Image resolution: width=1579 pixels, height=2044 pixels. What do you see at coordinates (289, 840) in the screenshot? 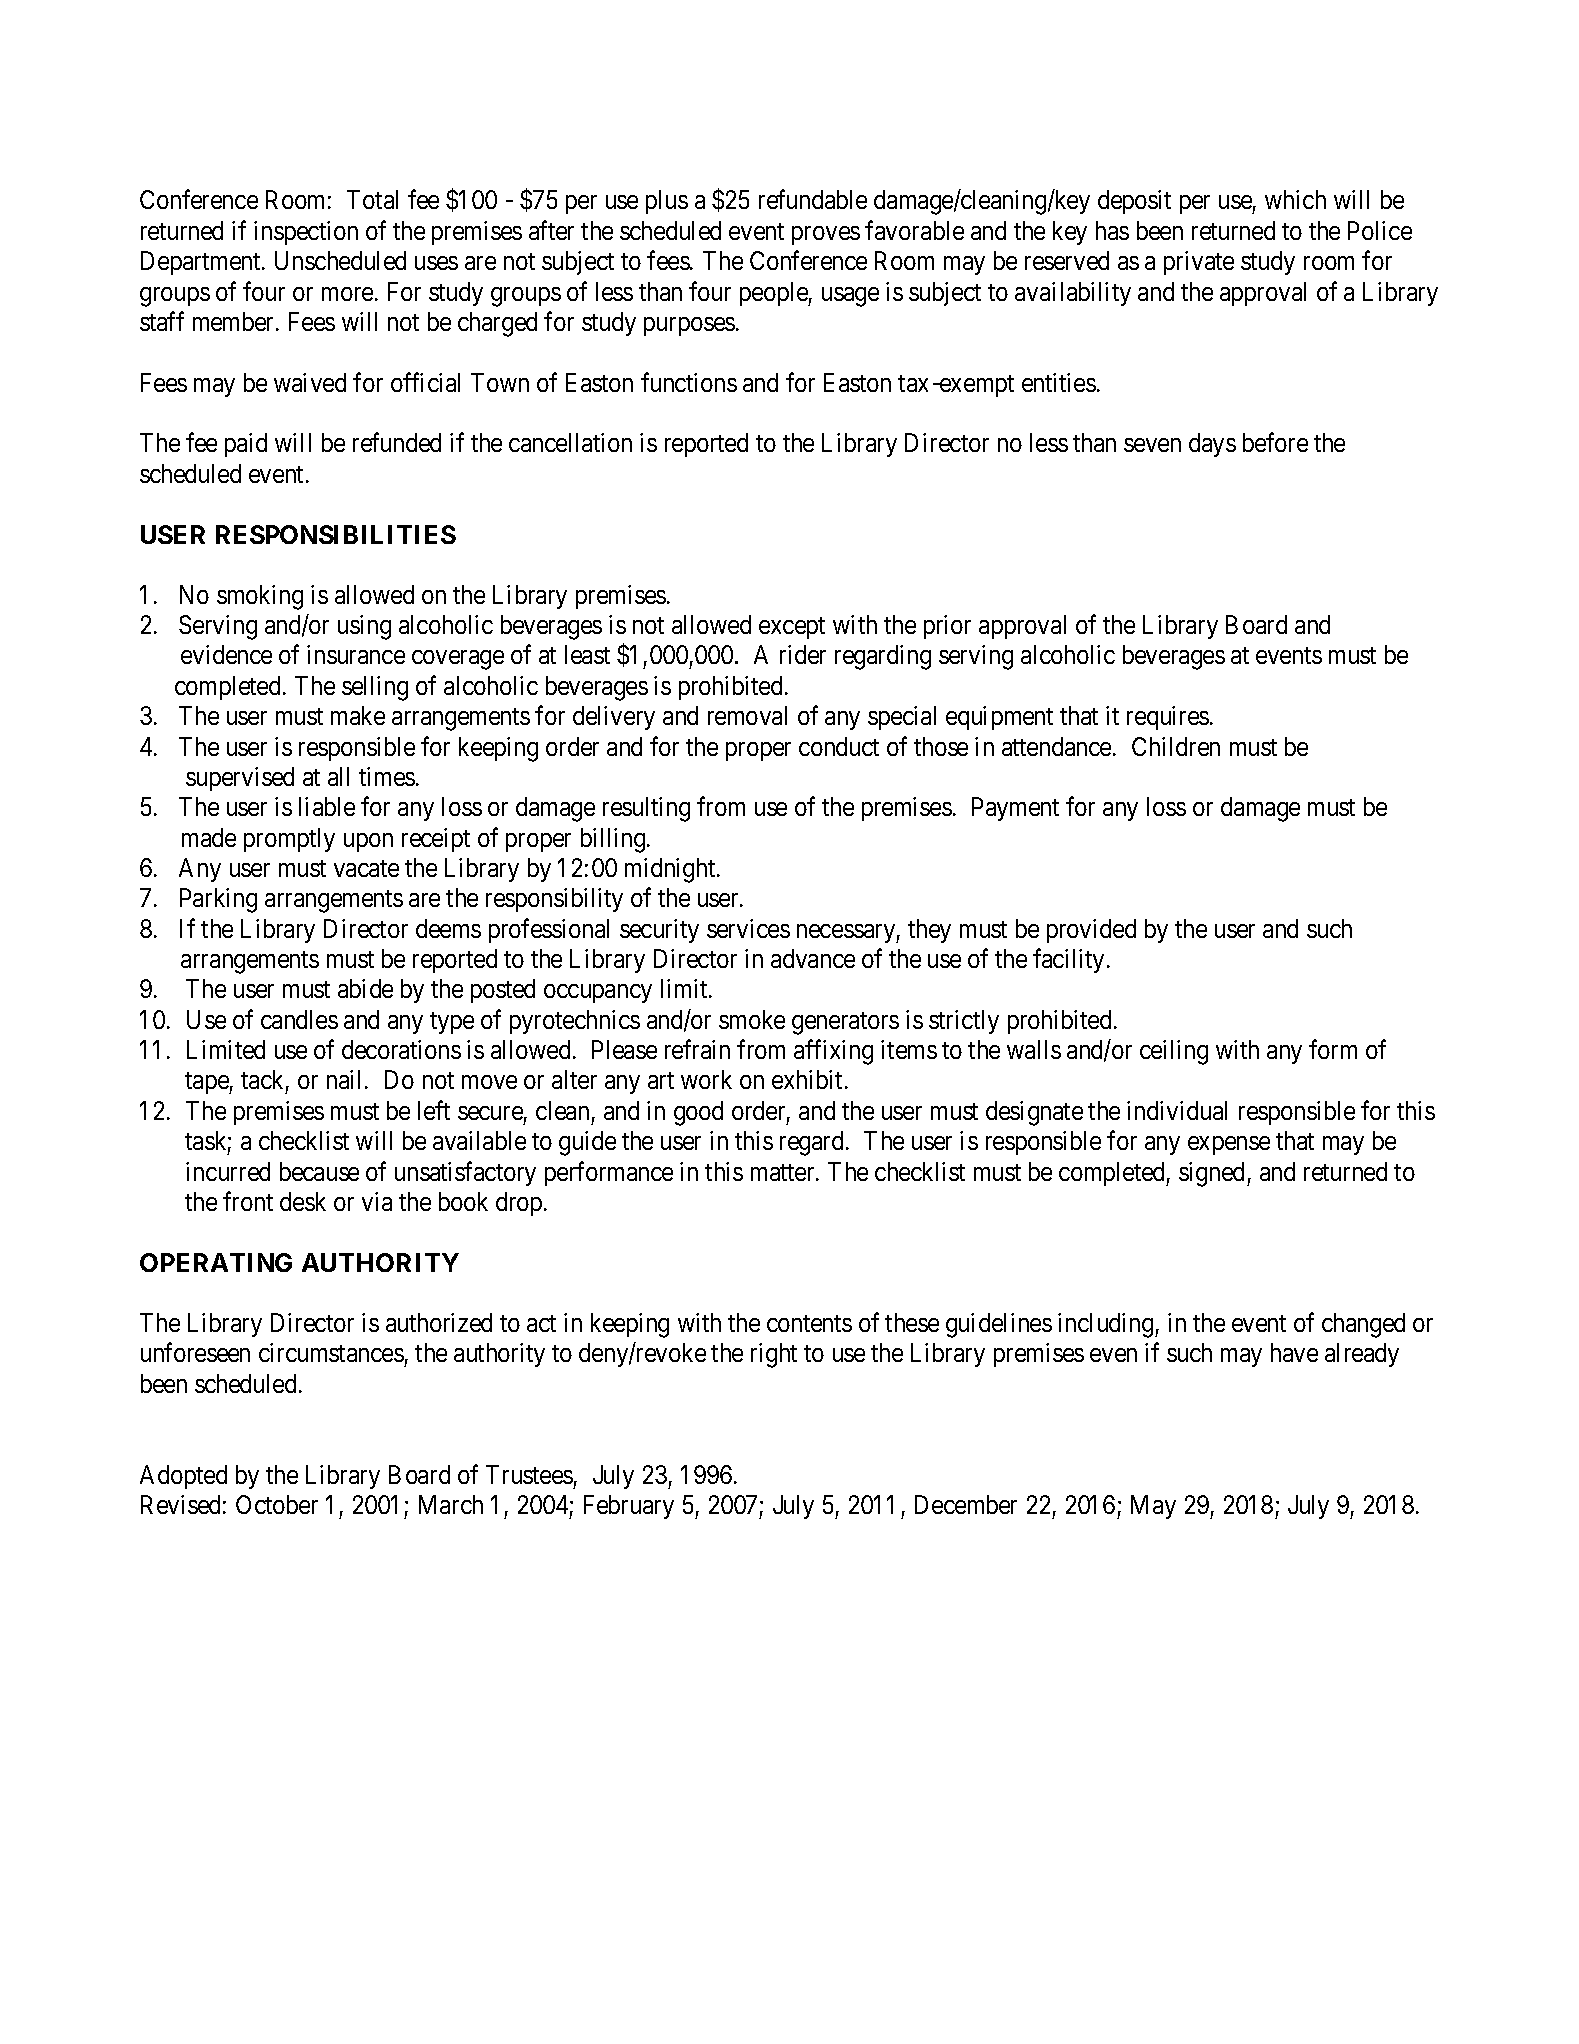
I see `promptly` at bounding box center [289, 840].
